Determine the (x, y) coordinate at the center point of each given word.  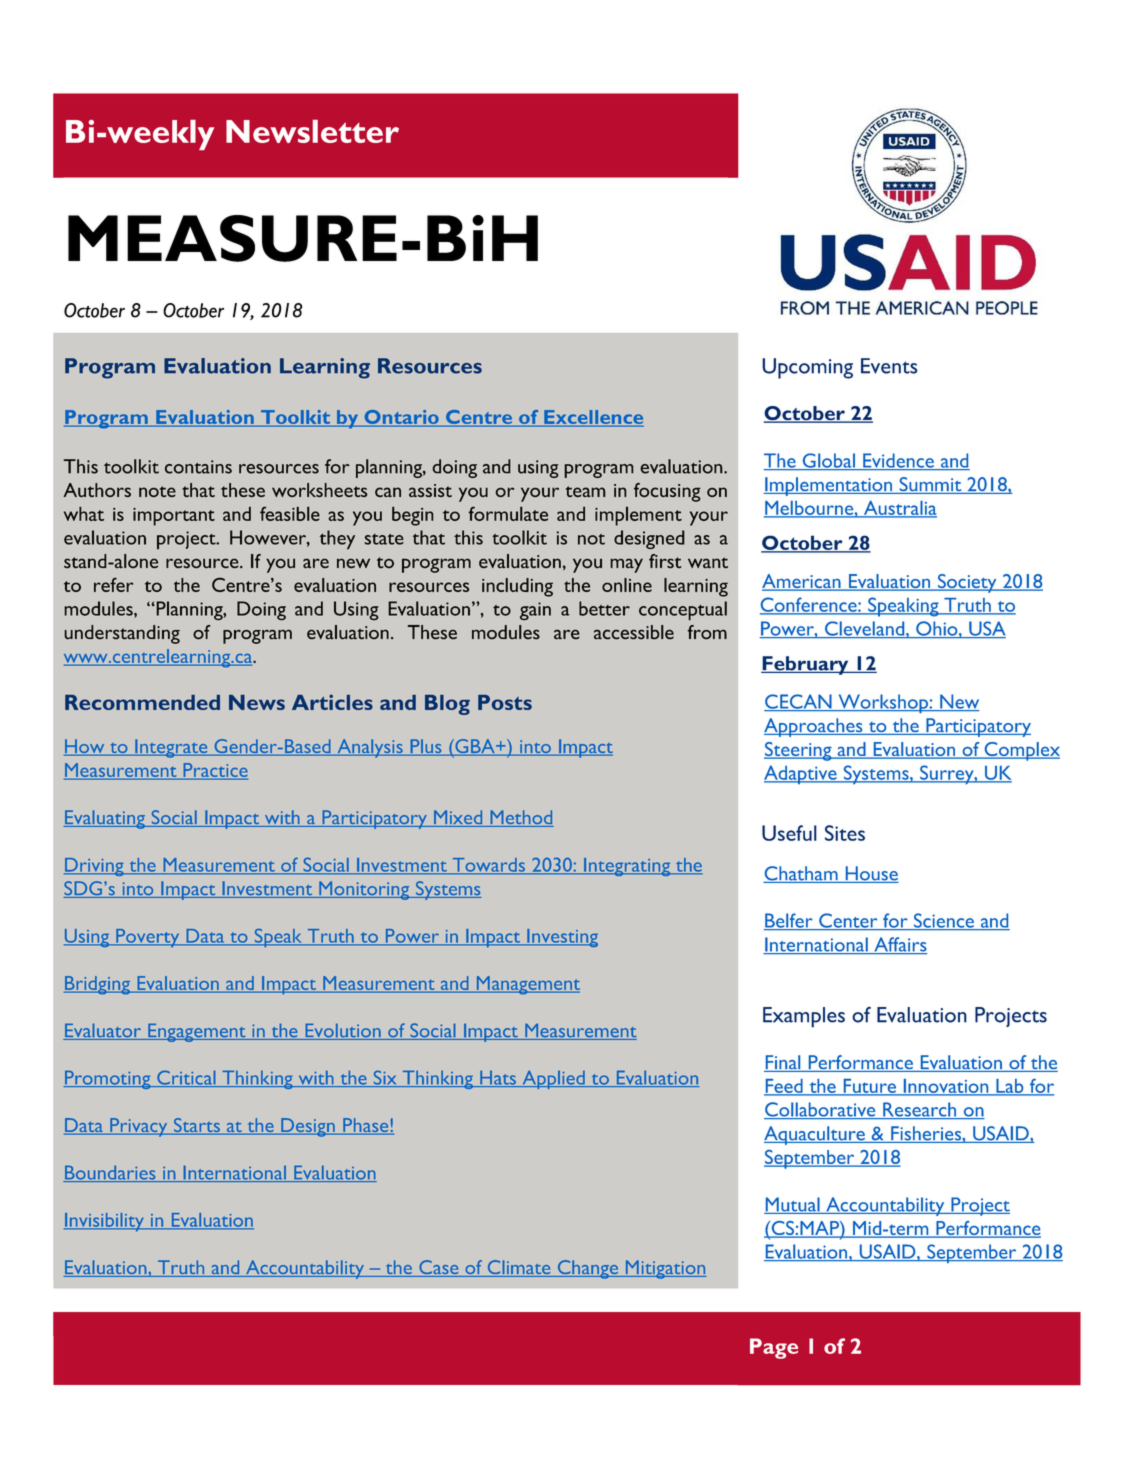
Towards (488, 866)
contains (198, 467)
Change (588, 1269)
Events (889, 366)
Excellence (593, 418)
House (871, 874)
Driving (95, 867)
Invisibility (105, 1222)
